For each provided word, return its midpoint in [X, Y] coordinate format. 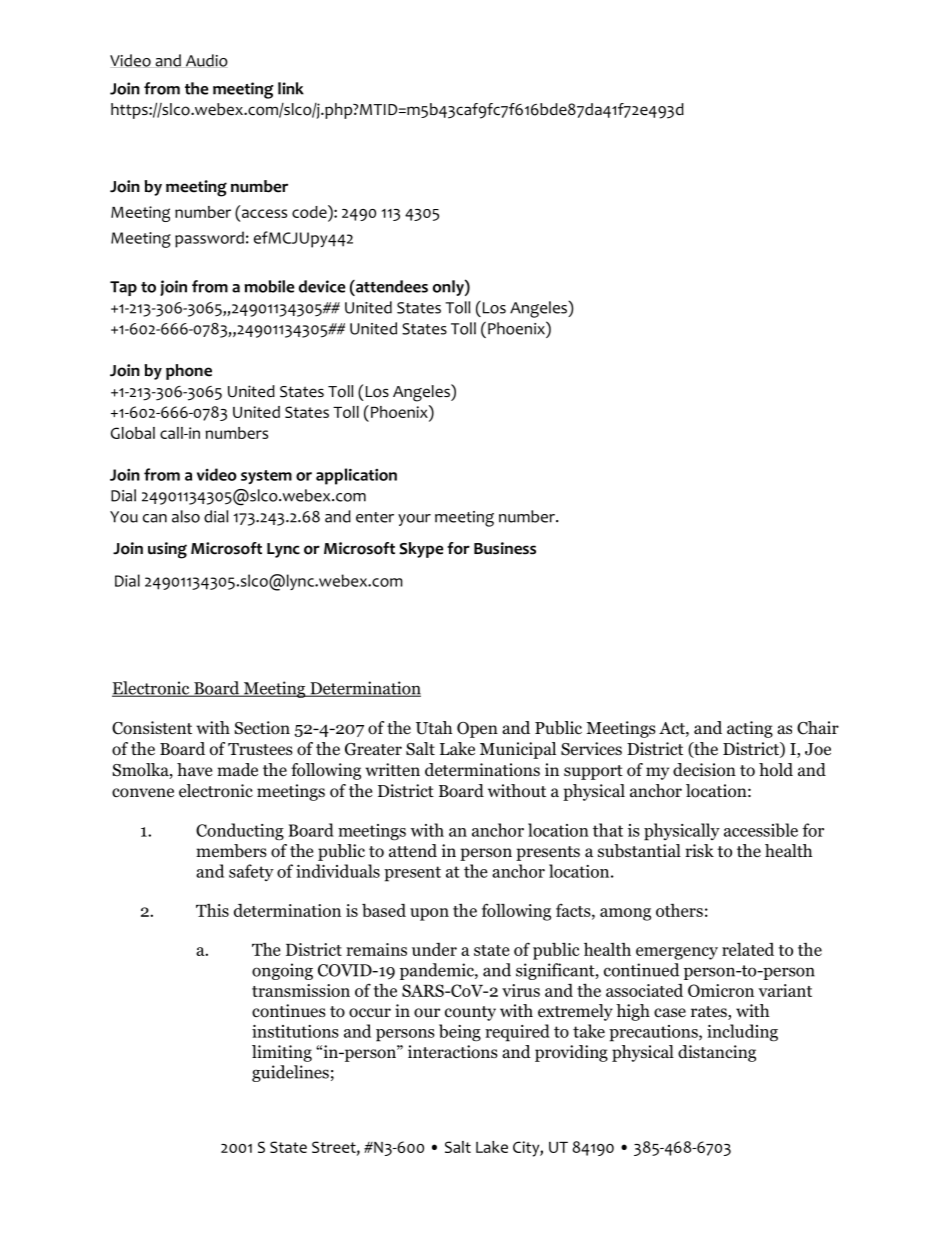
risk [699, 850]
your [414, 520]
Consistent [152, 728]
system [266, 477]
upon [429, 914]
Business [505, 548]
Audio [207, 60]
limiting [282, 1053]
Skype [421, 550]
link [291, 88]
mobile [269, 286]
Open [477, 730]
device [322, 286]
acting [750, 729]
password [209, 239]
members [231, 851]
